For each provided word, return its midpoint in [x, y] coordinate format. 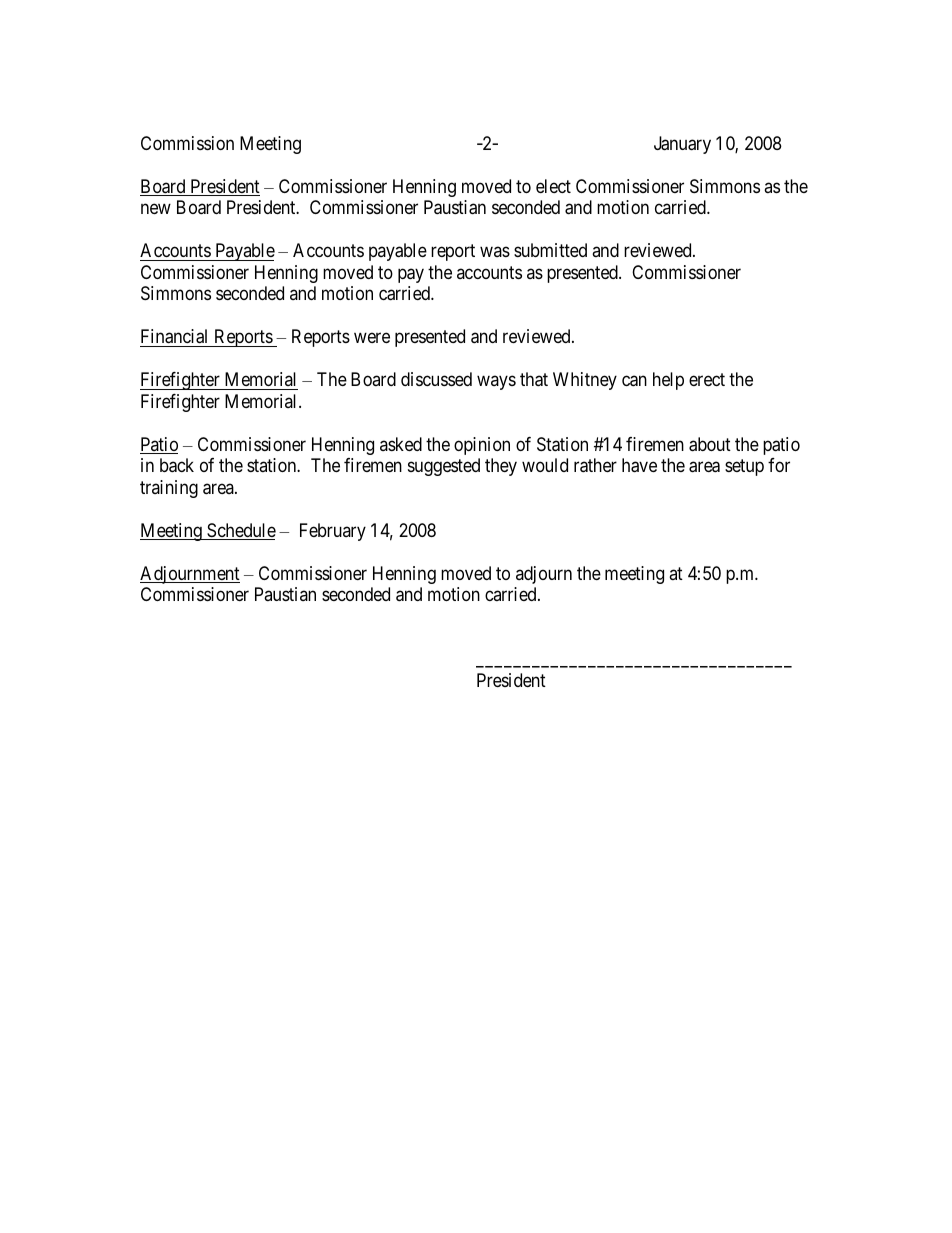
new [156, 209]
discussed [436, 379]
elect [553, 186]
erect [707, 379]
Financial [174, 336]
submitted [550, 250]
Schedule [240, 531]
